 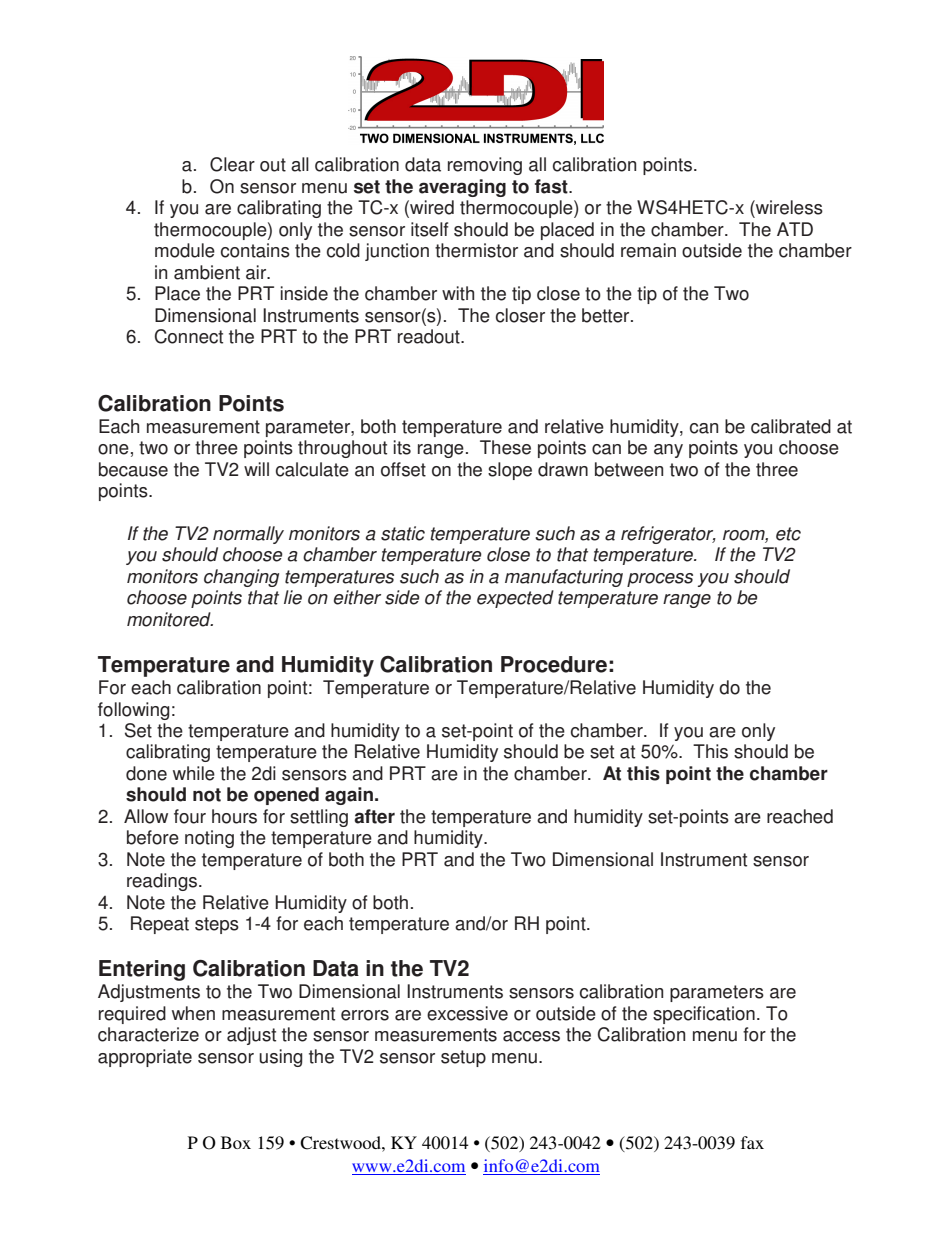 I want to click on remain, so click(x=648, y=250).
